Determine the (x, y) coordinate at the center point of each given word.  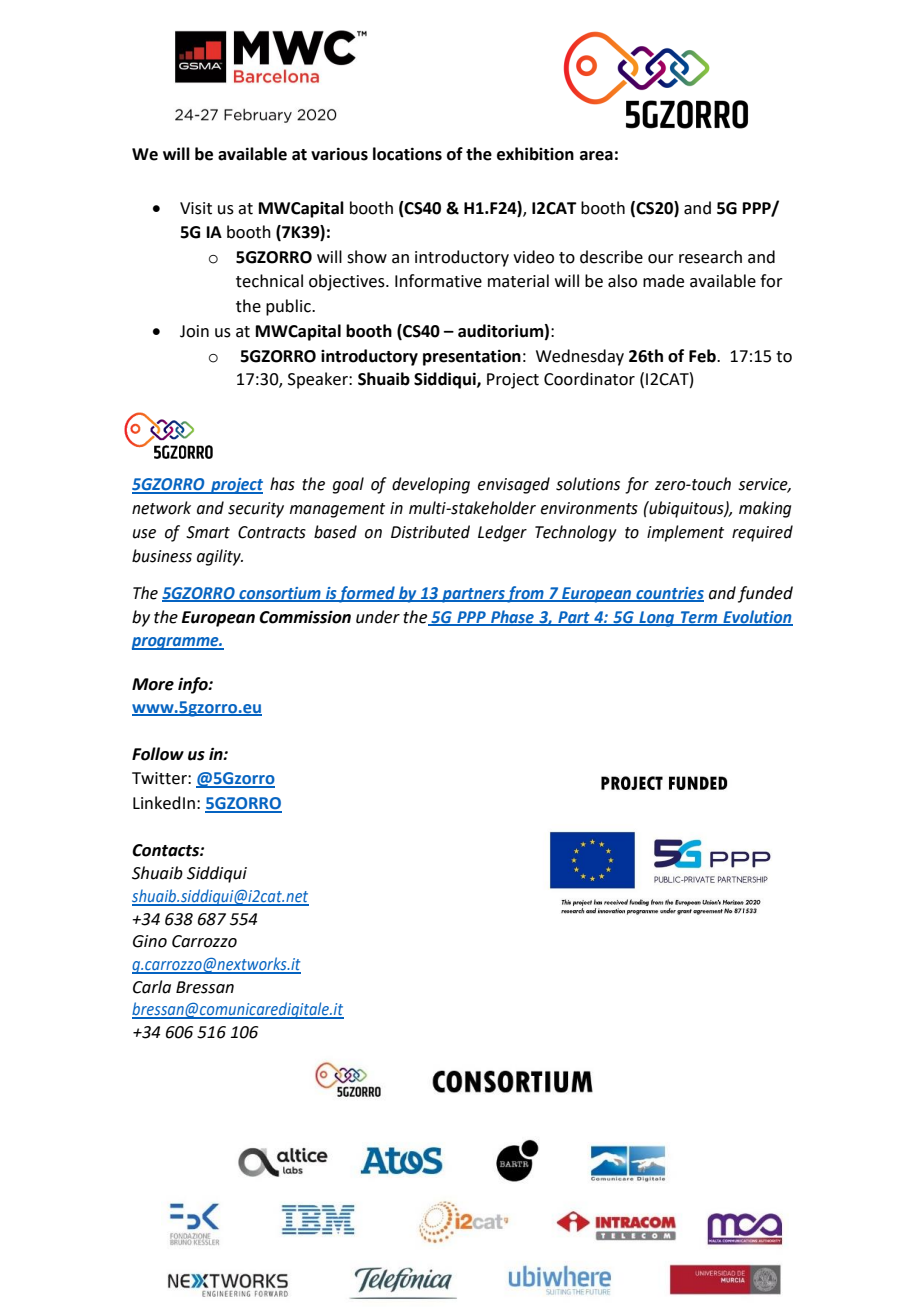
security (256, 510)
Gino (150, 941)
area (596, 156)
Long (657, 619)
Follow (158, 754)
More (153, 684)
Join (194, 331)
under (378, 617)
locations (407, 154)
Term (699, 618)
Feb (703, 356)
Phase (512, 617)
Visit (196, 208)
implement (685, 533)
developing (431, 485)
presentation (472, 357)
